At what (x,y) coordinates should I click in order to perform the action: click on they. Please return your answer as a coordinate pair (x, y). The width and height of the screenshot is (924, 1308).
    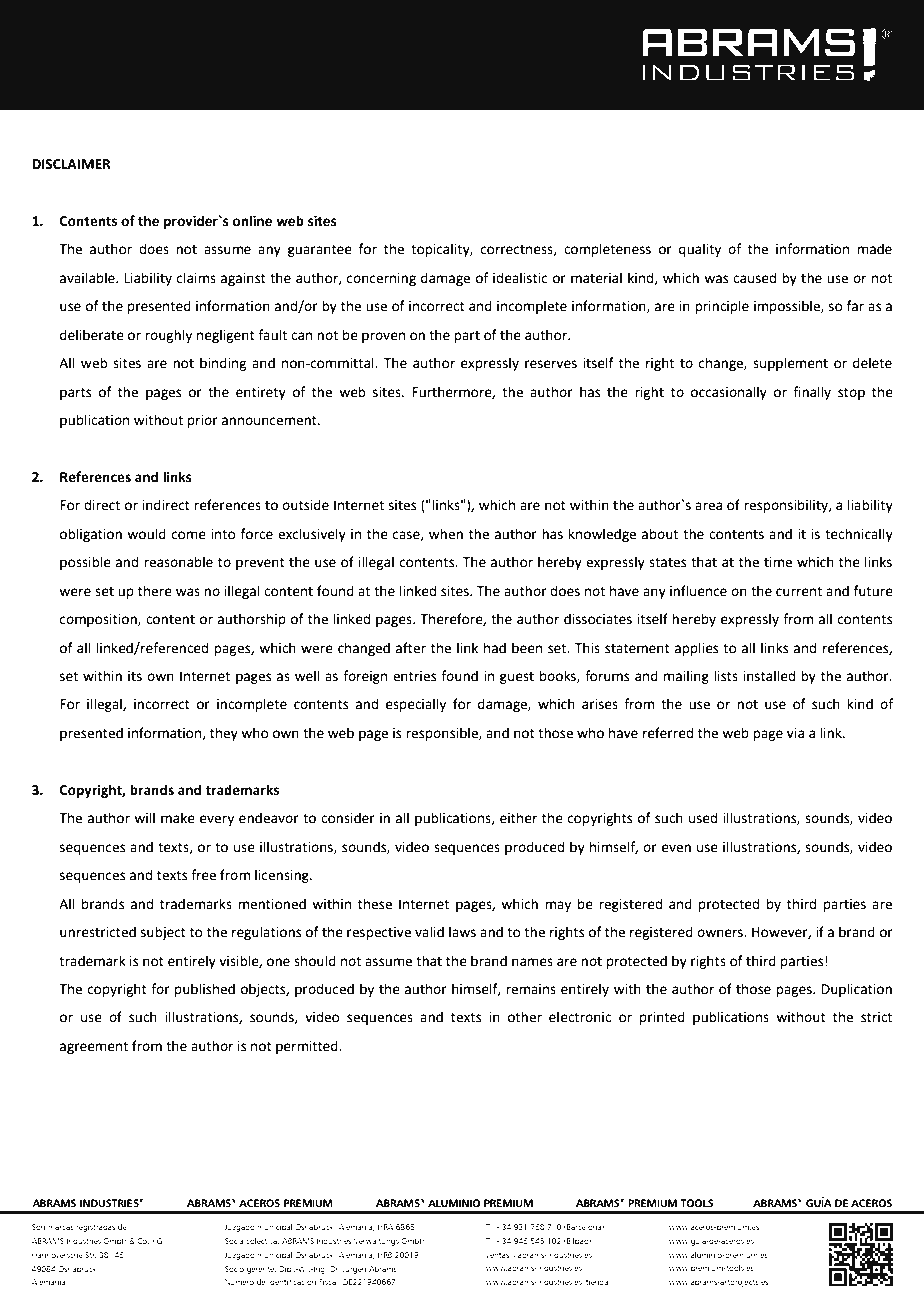
    Looking at the image, I should click on (224, 734).
